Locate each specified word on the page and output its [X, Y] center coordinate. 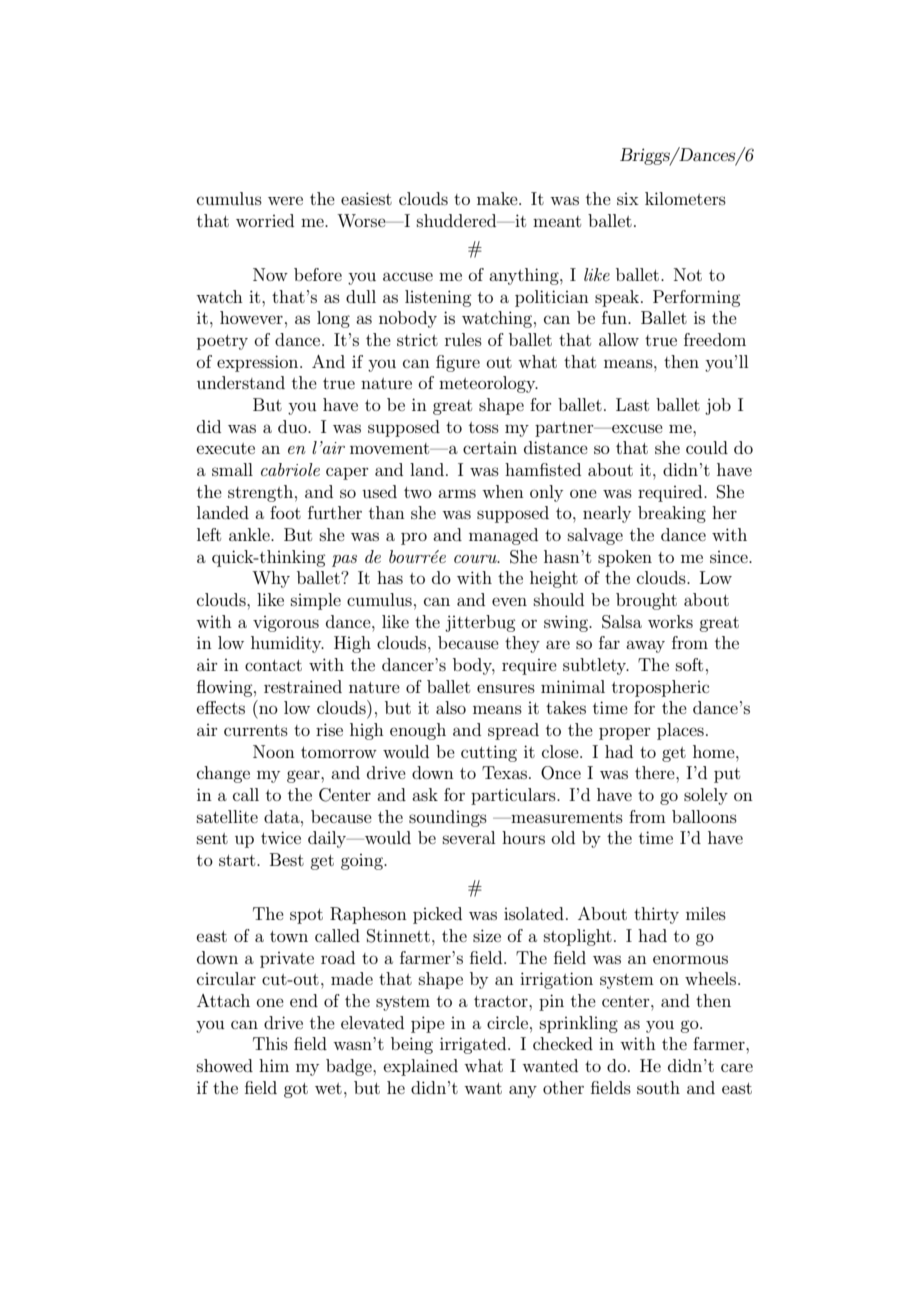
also [451, 707]
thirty [656, 915]
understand [241, 382]
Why [271, 579]
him [274, 1065]
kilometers [685, 198]
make [498, 198]
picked [437, 915]
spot [306, 916]
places [680, 731]
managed [503, 536]
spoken [625, 558]
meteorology [488, 384]
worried [265, 220]
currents [256, 730]
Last [632, 404]
